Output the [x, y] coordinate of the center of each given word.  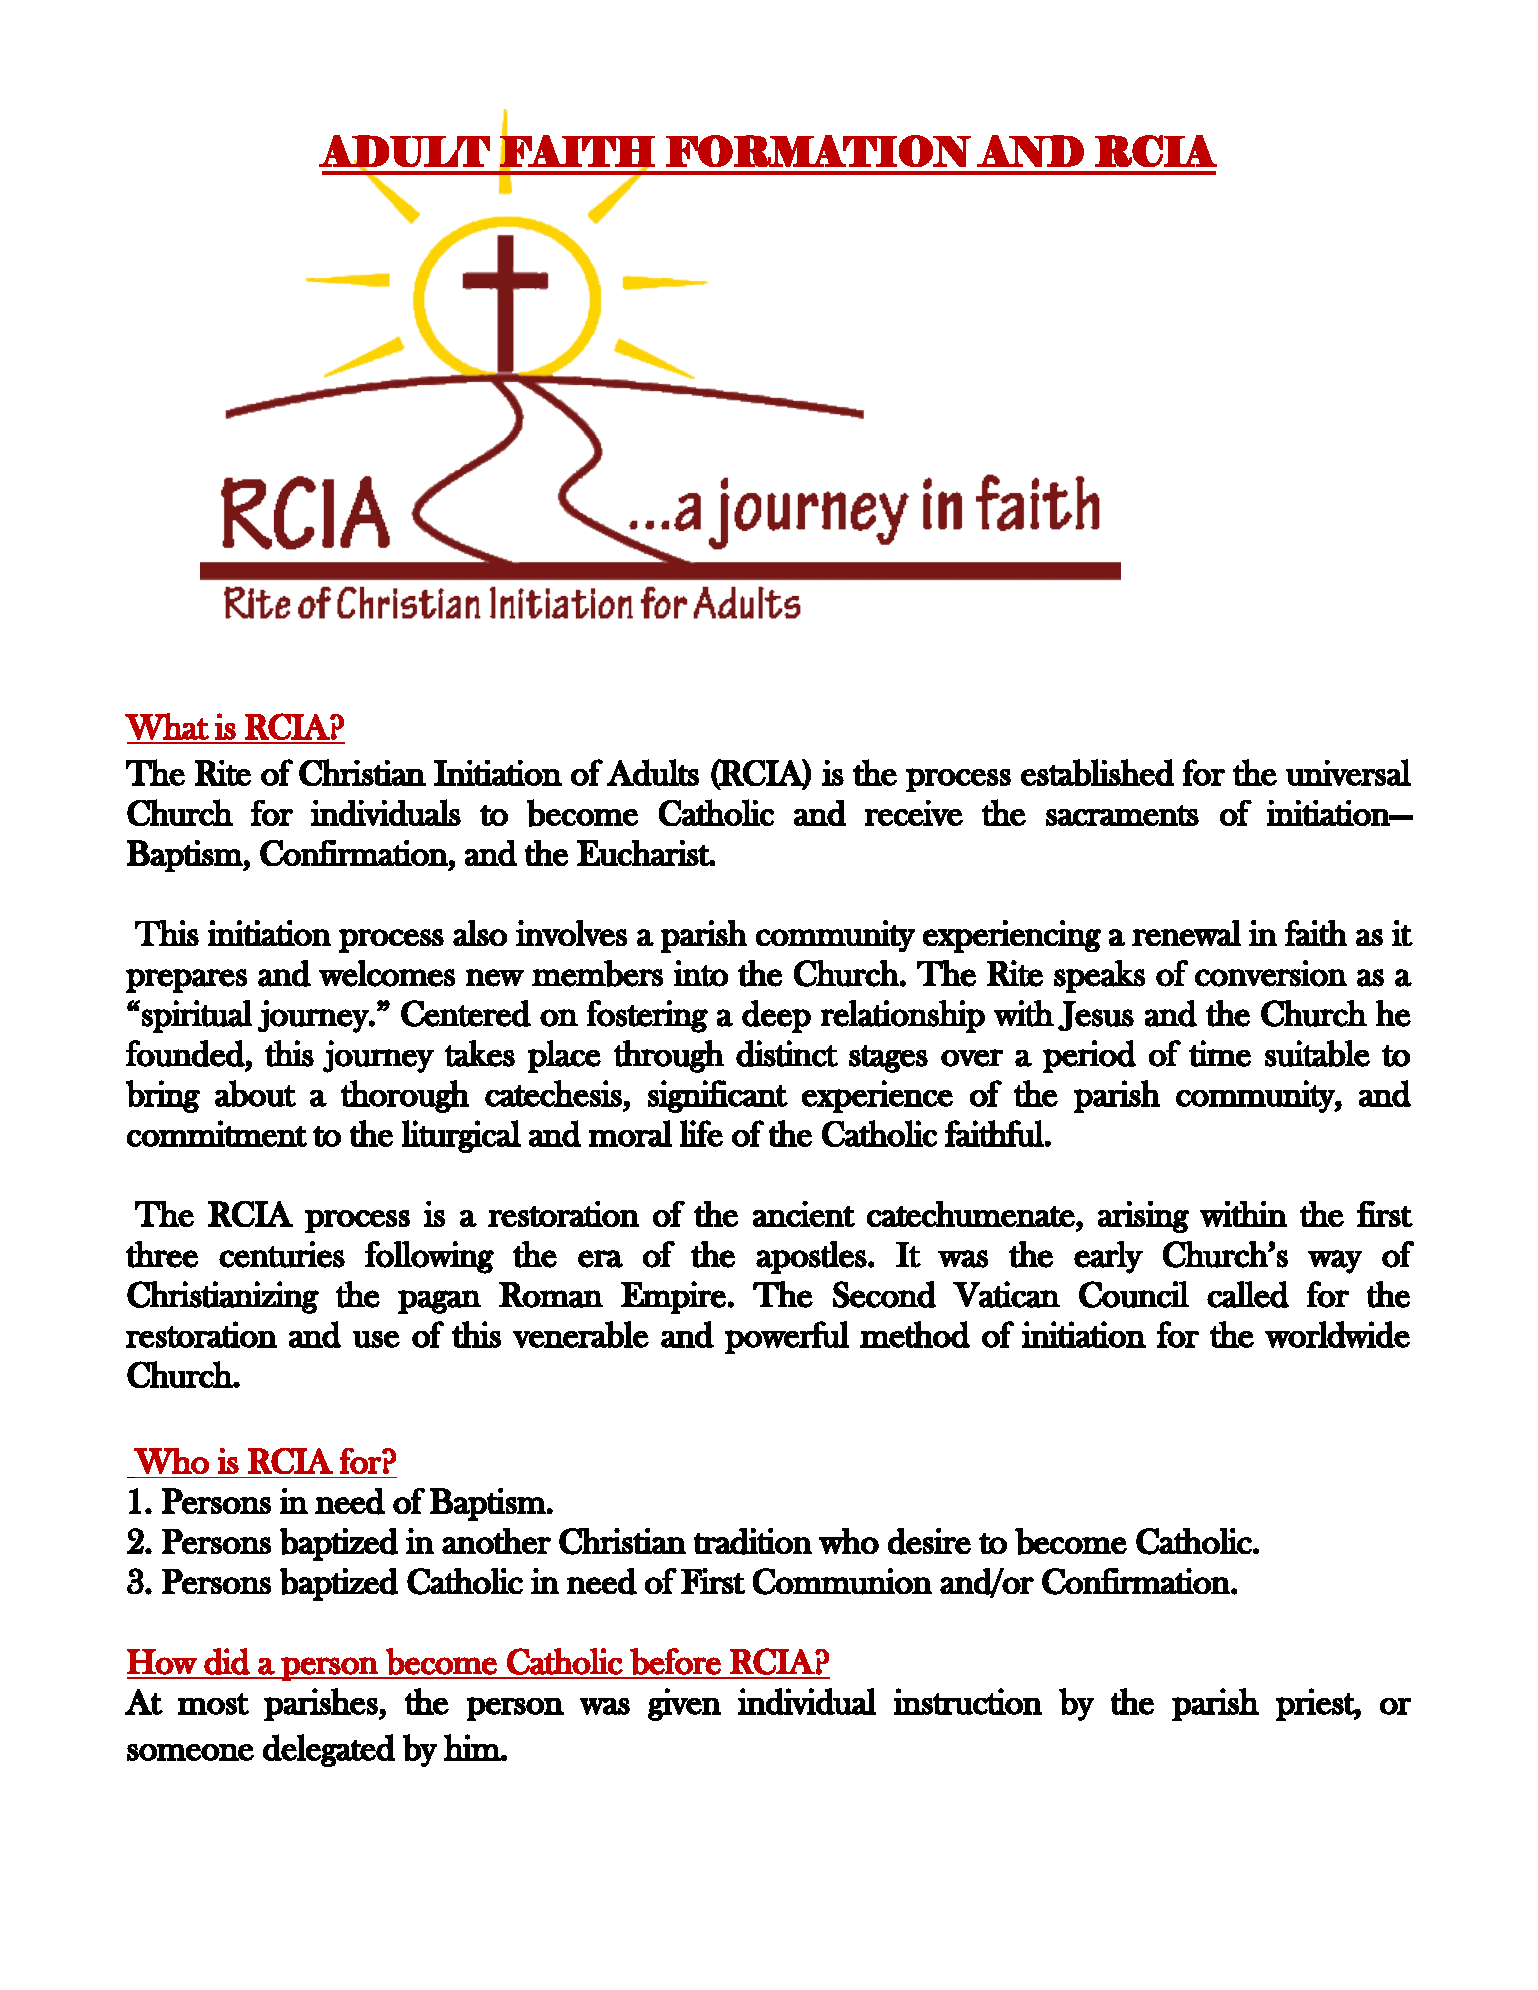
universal [1348, 772]
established [1097, 772]
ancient [804, 1214]
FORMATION [818, 151]
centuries [282, 1254]
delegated [329, 1750]
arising [1143, 1217]
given [684, 1704]
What [167, 726]
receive [914, 813]
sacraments [1122, 815]
